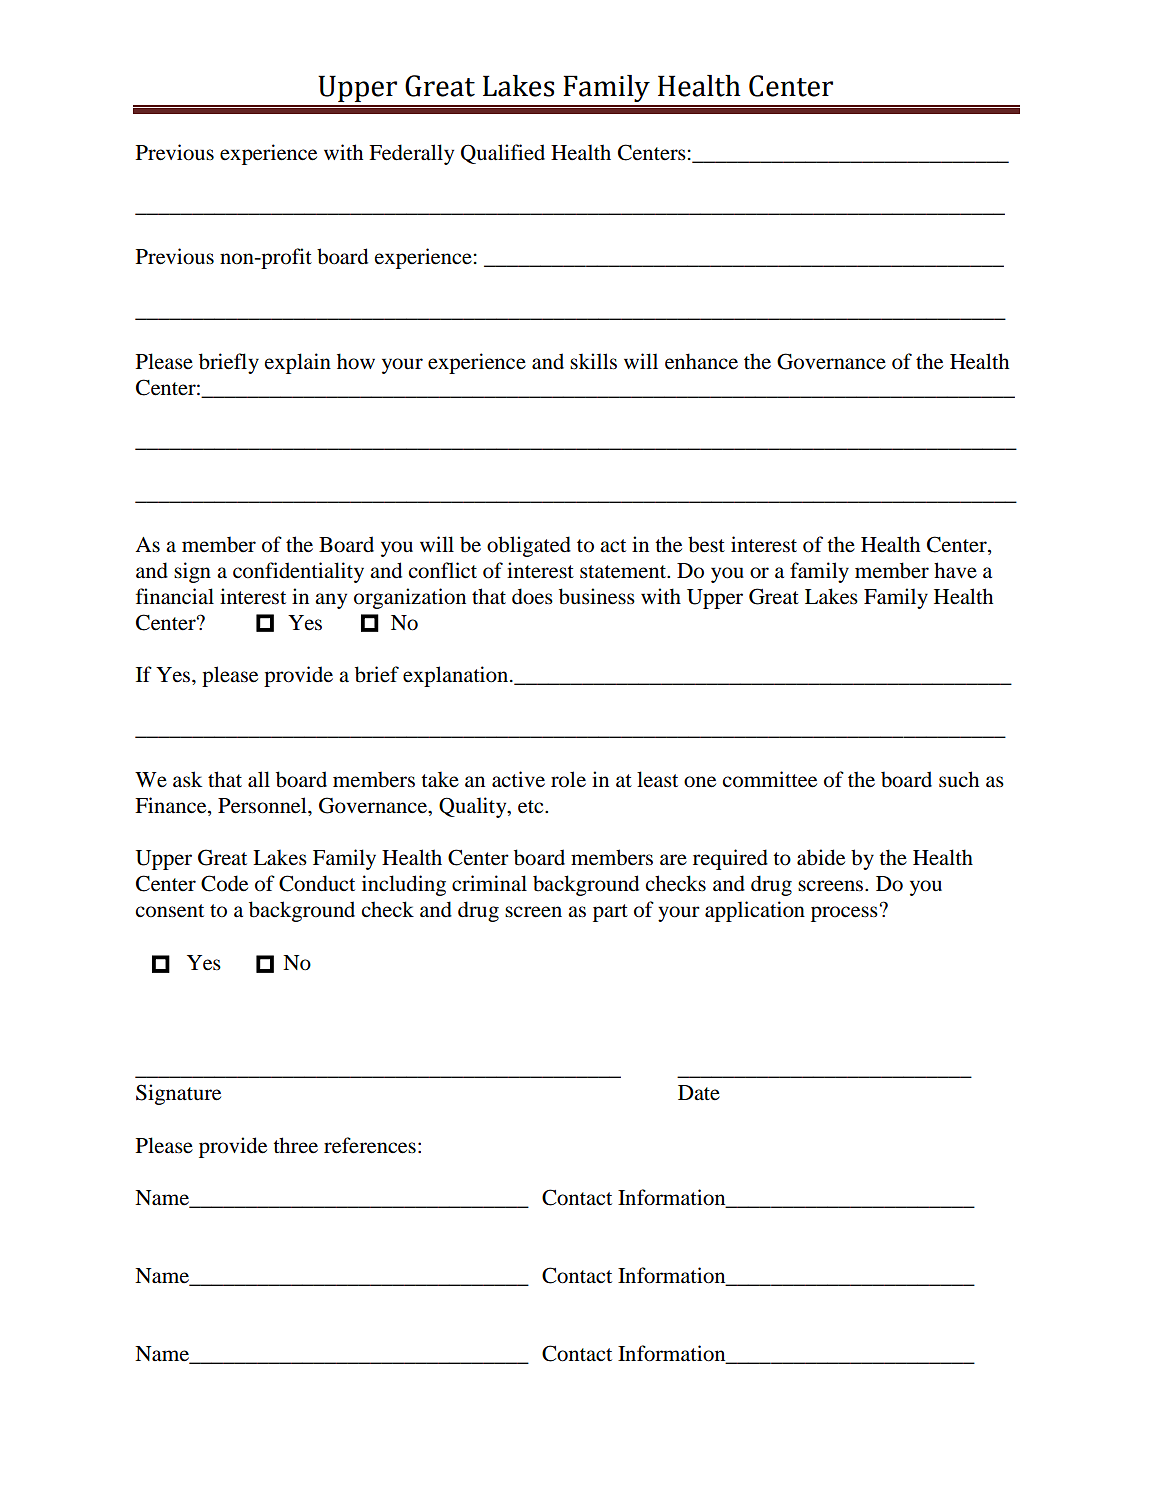 This document has width=1152, height=1491. Describe the element at coordinates (331, 601) in the document. I see `any` at that location.
